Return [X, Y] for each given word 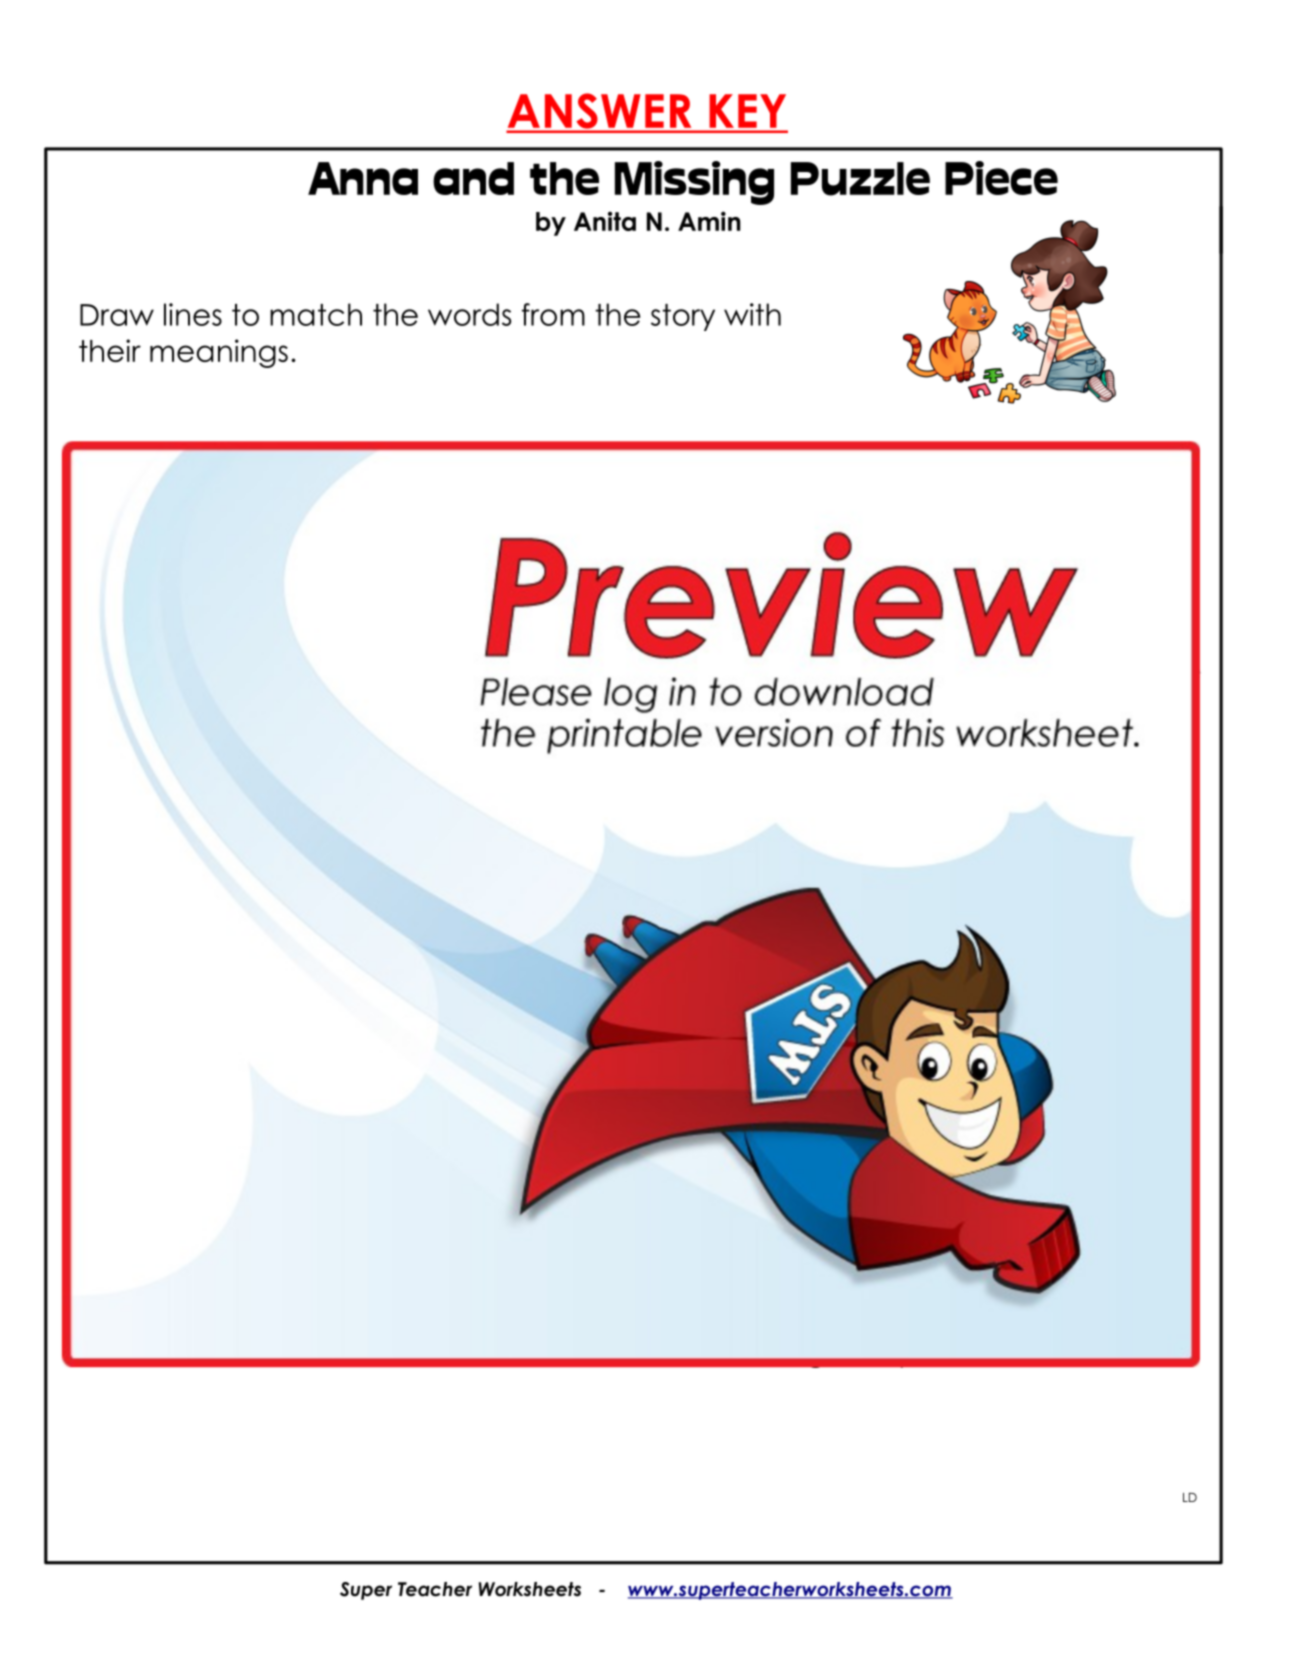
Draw [117, 315]
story [683, 317]
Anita [605, 221]
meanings [219, 353]
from [553, 314]
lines [193, 314]
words [469, 314]
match [316, 314]
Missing [694, 183]
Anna [363, 178]
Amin [709, 221]
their [110, 350]
